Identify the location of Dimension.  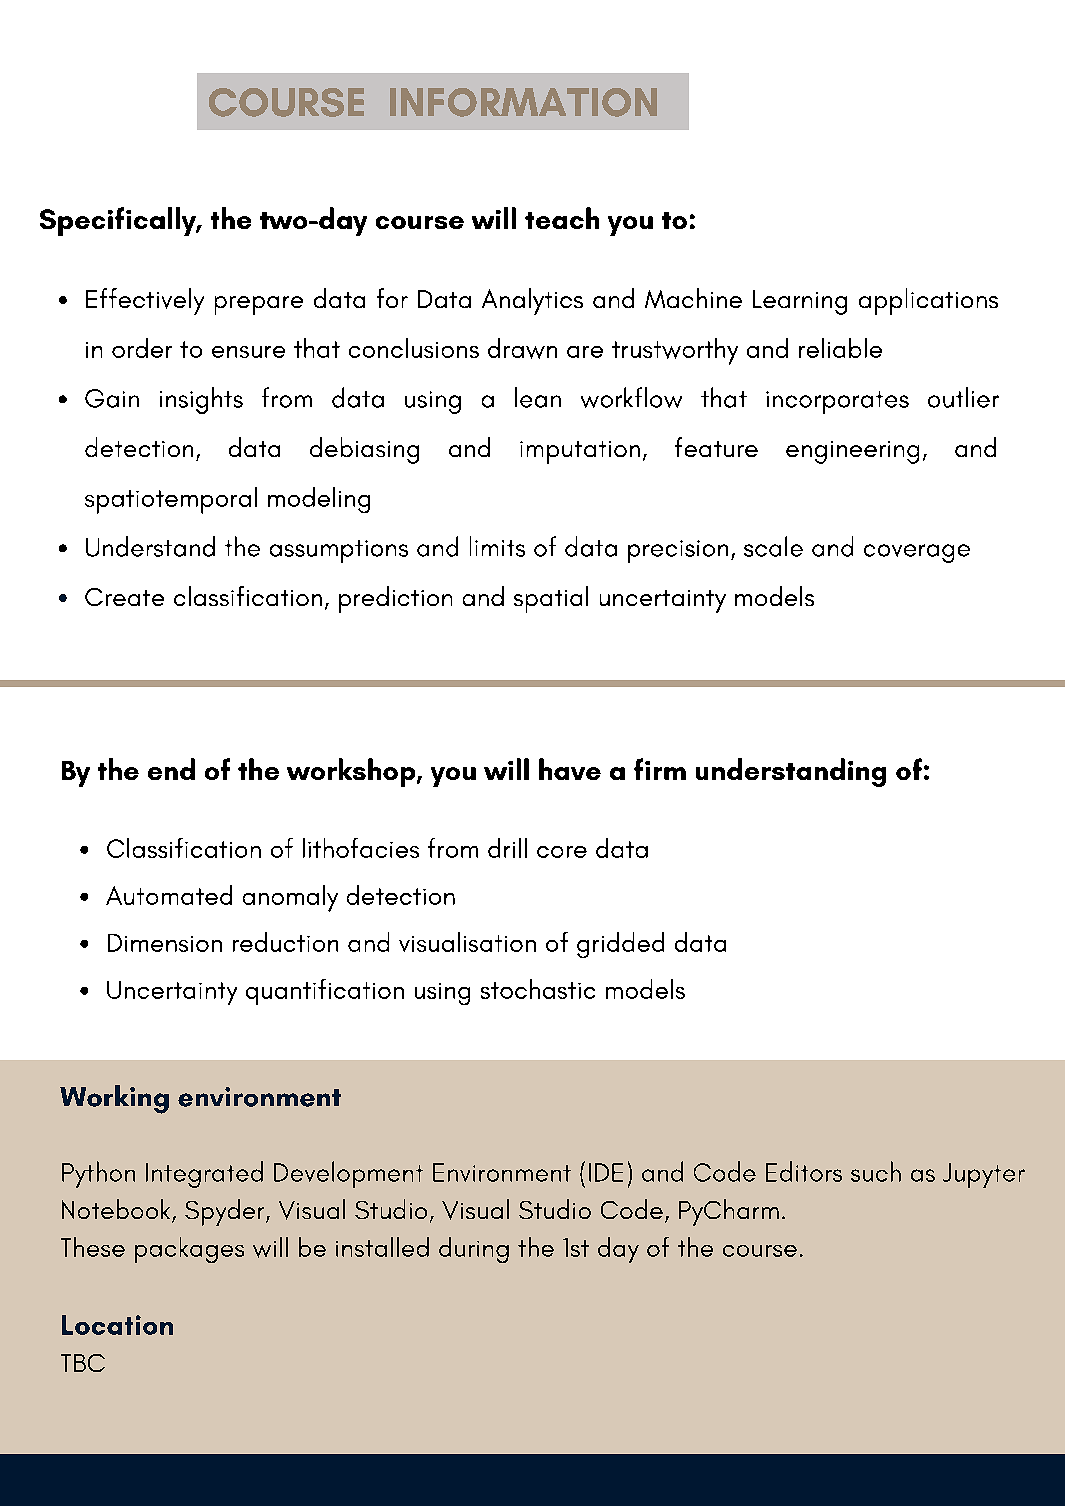
(165, 943).
